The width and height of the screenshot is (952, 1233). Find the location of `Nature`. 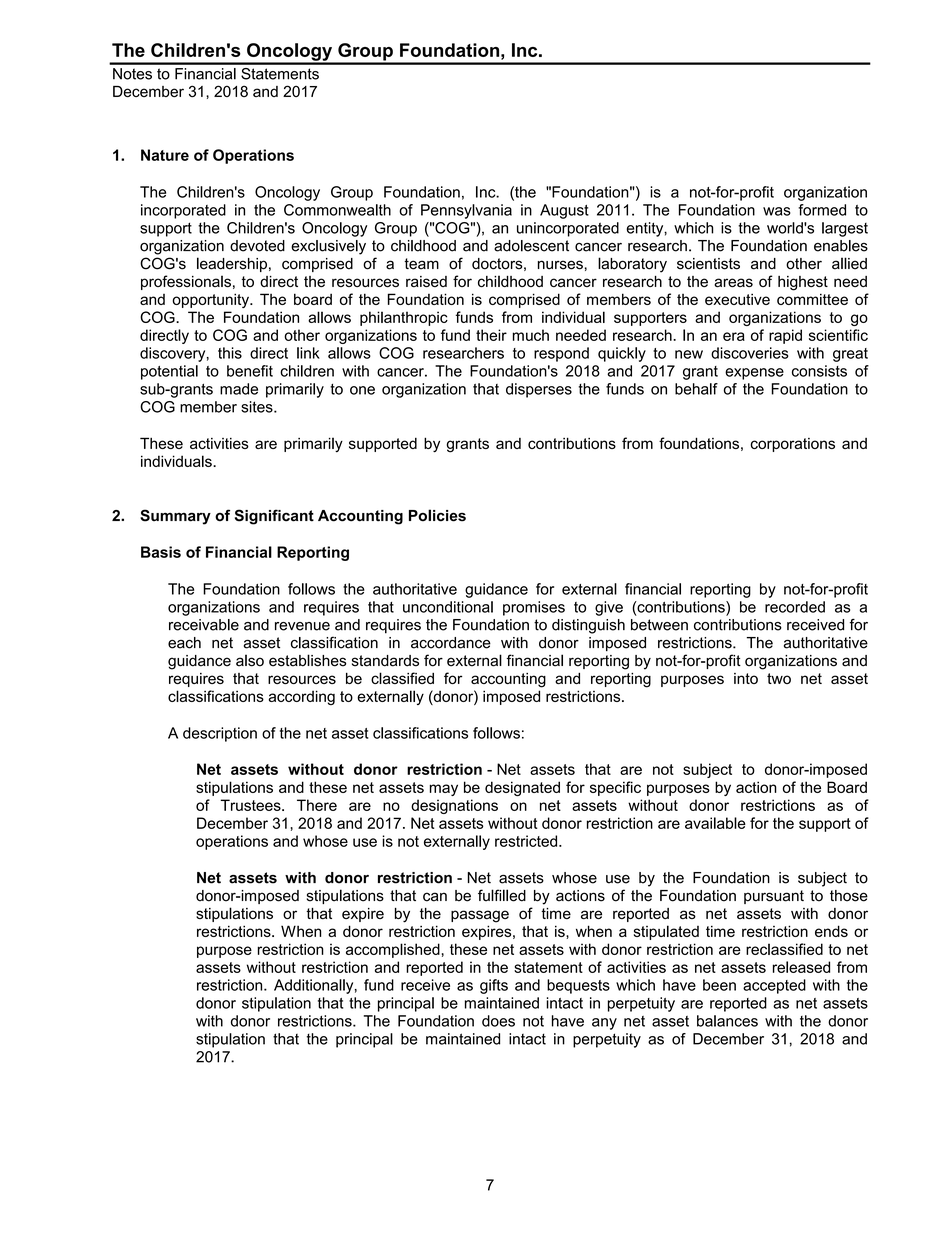

Nature is located at coordinates (165, 155).
